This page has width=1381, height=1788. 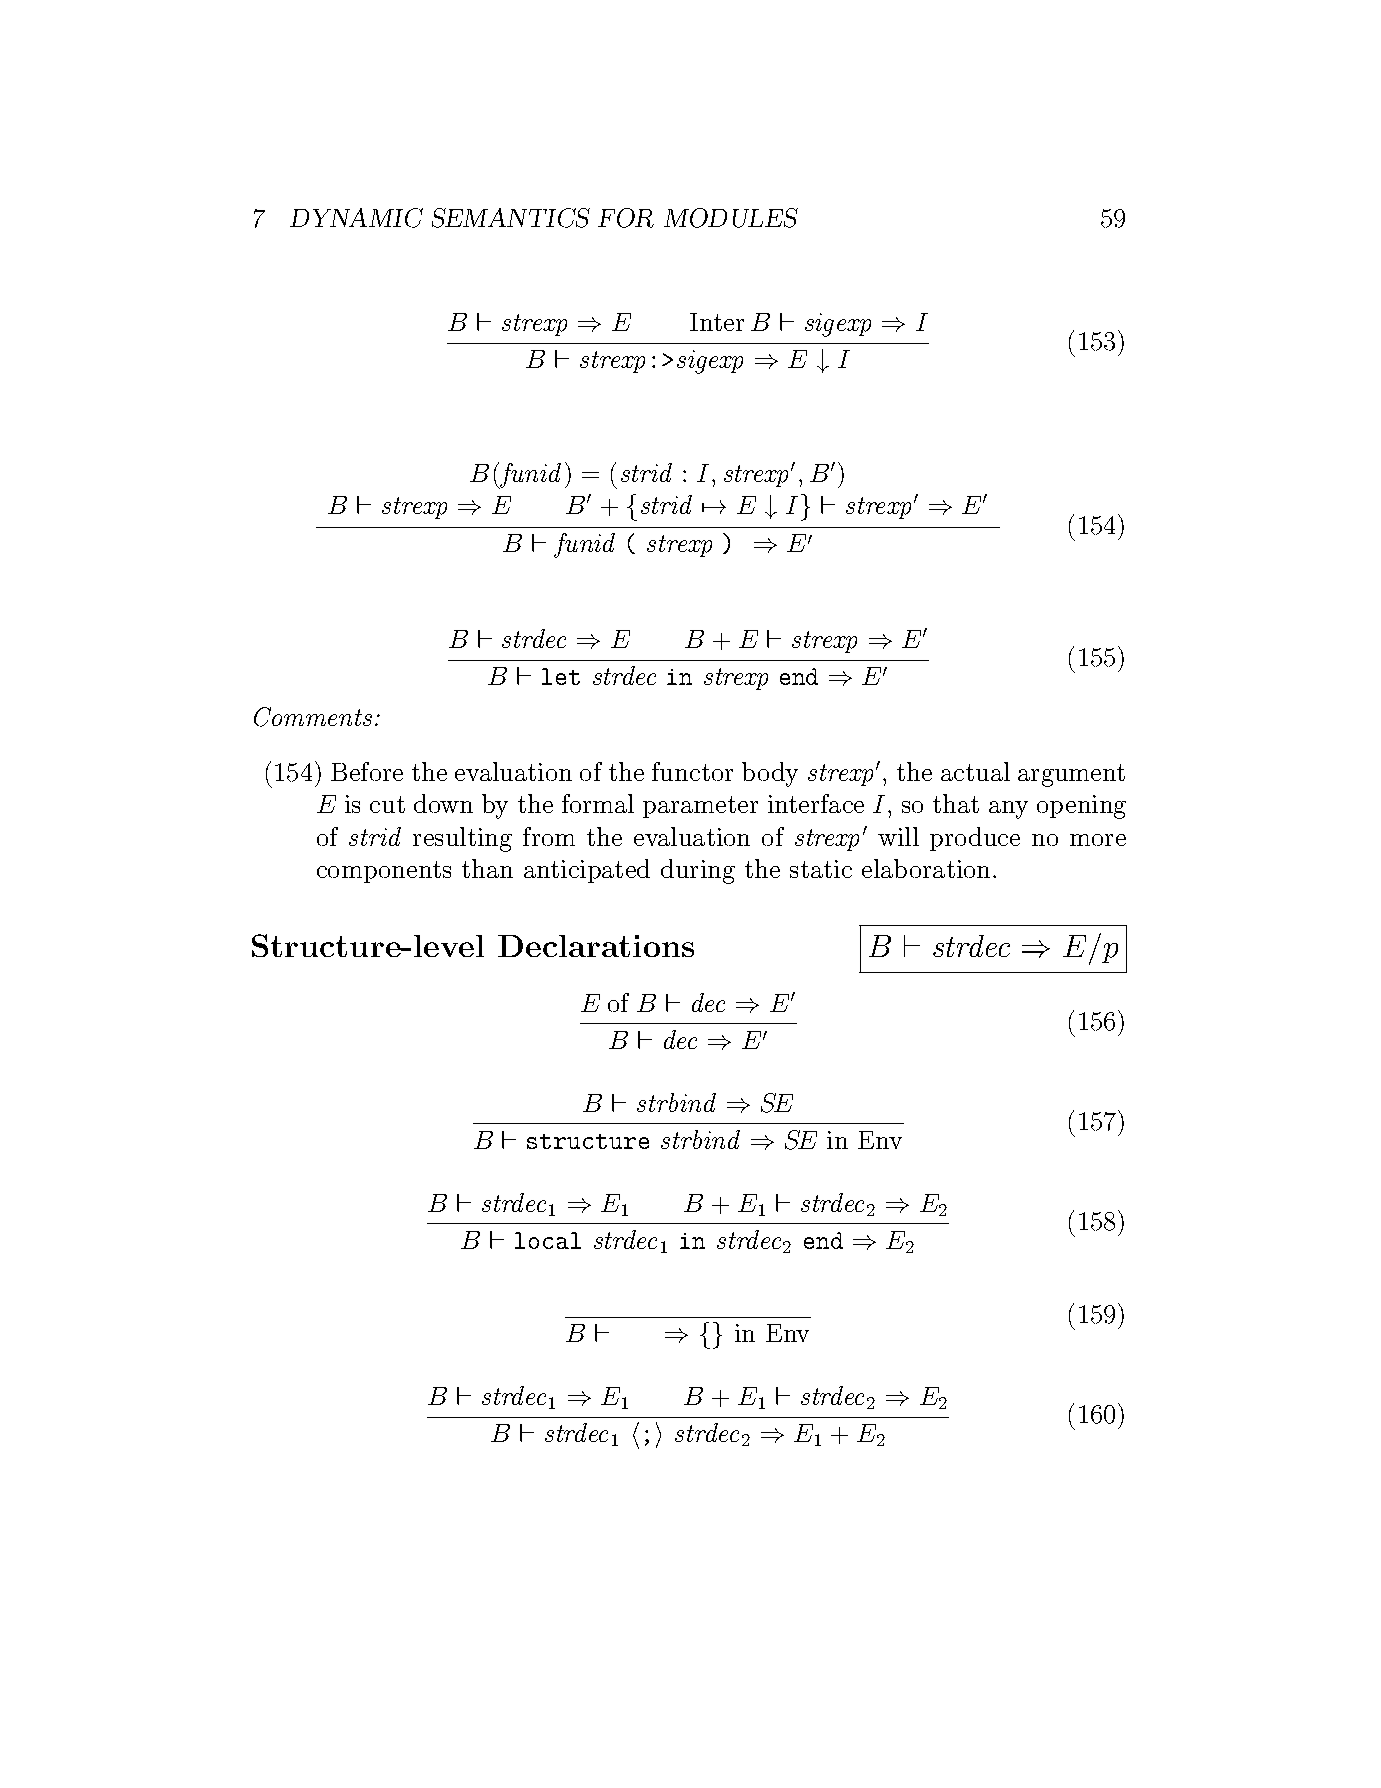 I want to click on Before, so click(x=367, y=771).
